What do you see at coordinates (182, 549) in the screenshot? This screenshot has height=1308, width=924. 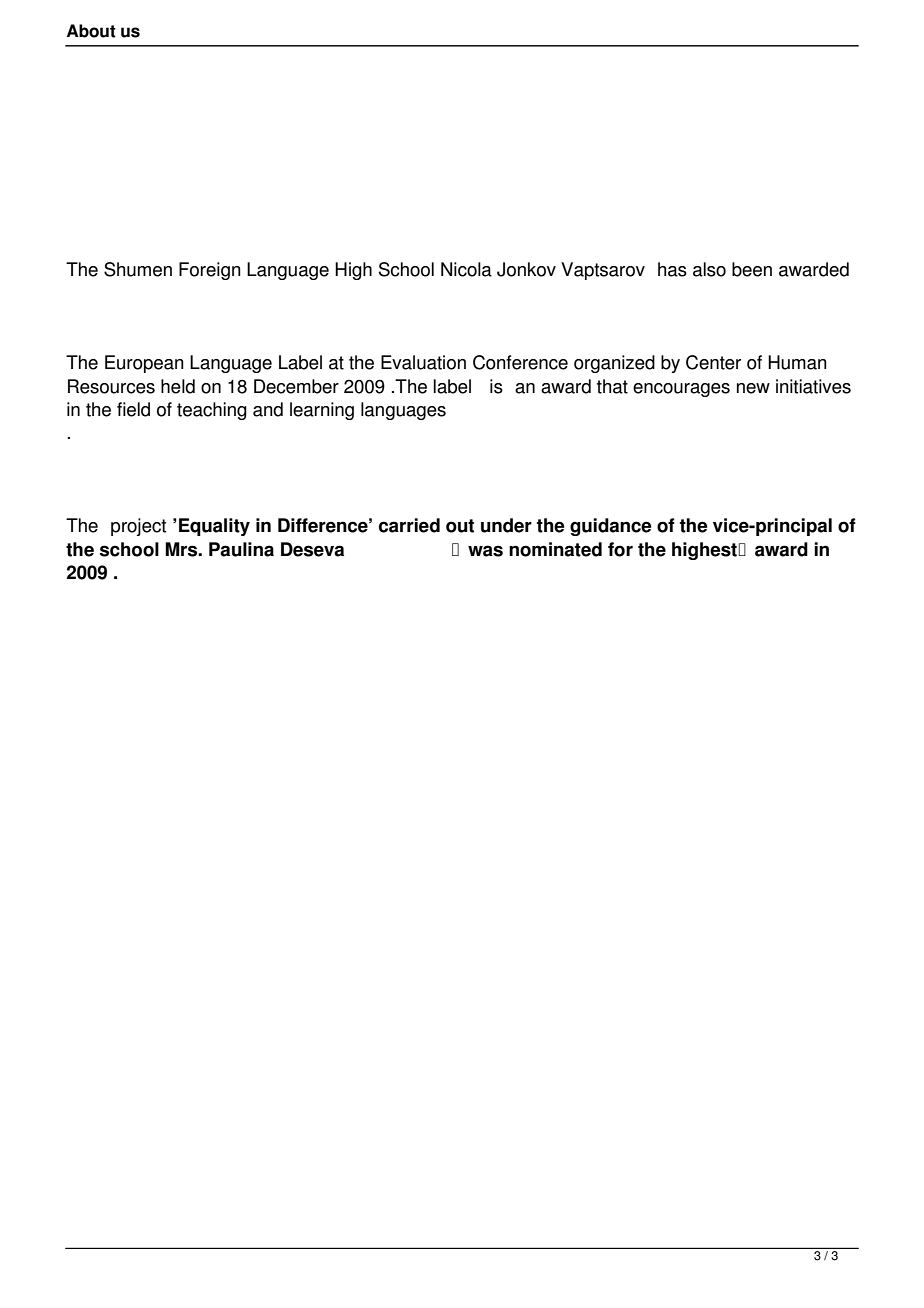 I see `Mrs` at bounding box center [182, 549].
